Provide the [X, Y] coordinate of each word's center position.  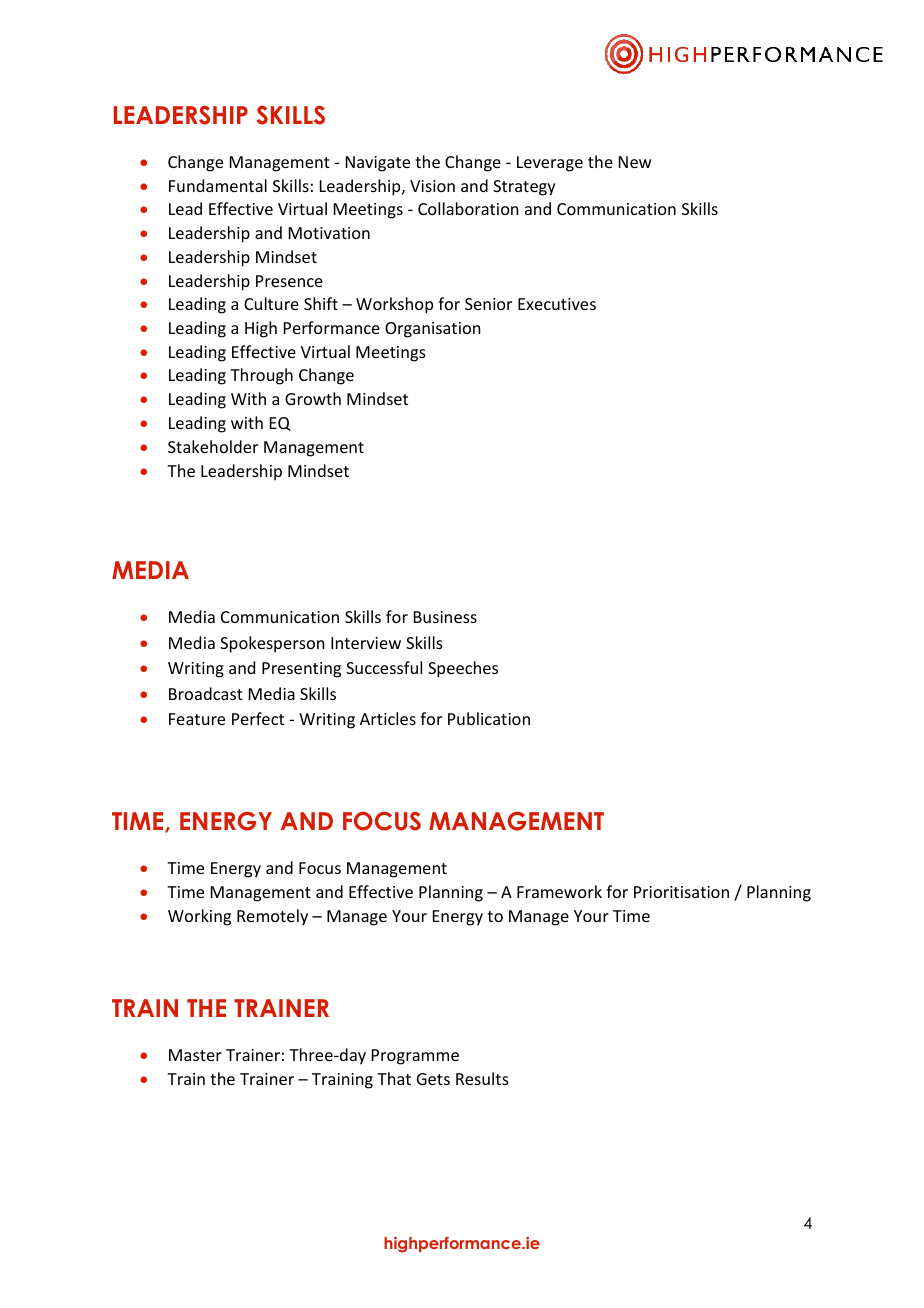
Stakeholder [213, 446]
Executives [557, 304]
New [635, 162]
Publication [489, 718]
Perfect [258, 718]
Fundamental [218, 185]
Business [445, 617]
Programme [415, 1057]
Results [482, 1078]
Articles [388, 718]
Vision [432, 186]
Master [195, 1055]
